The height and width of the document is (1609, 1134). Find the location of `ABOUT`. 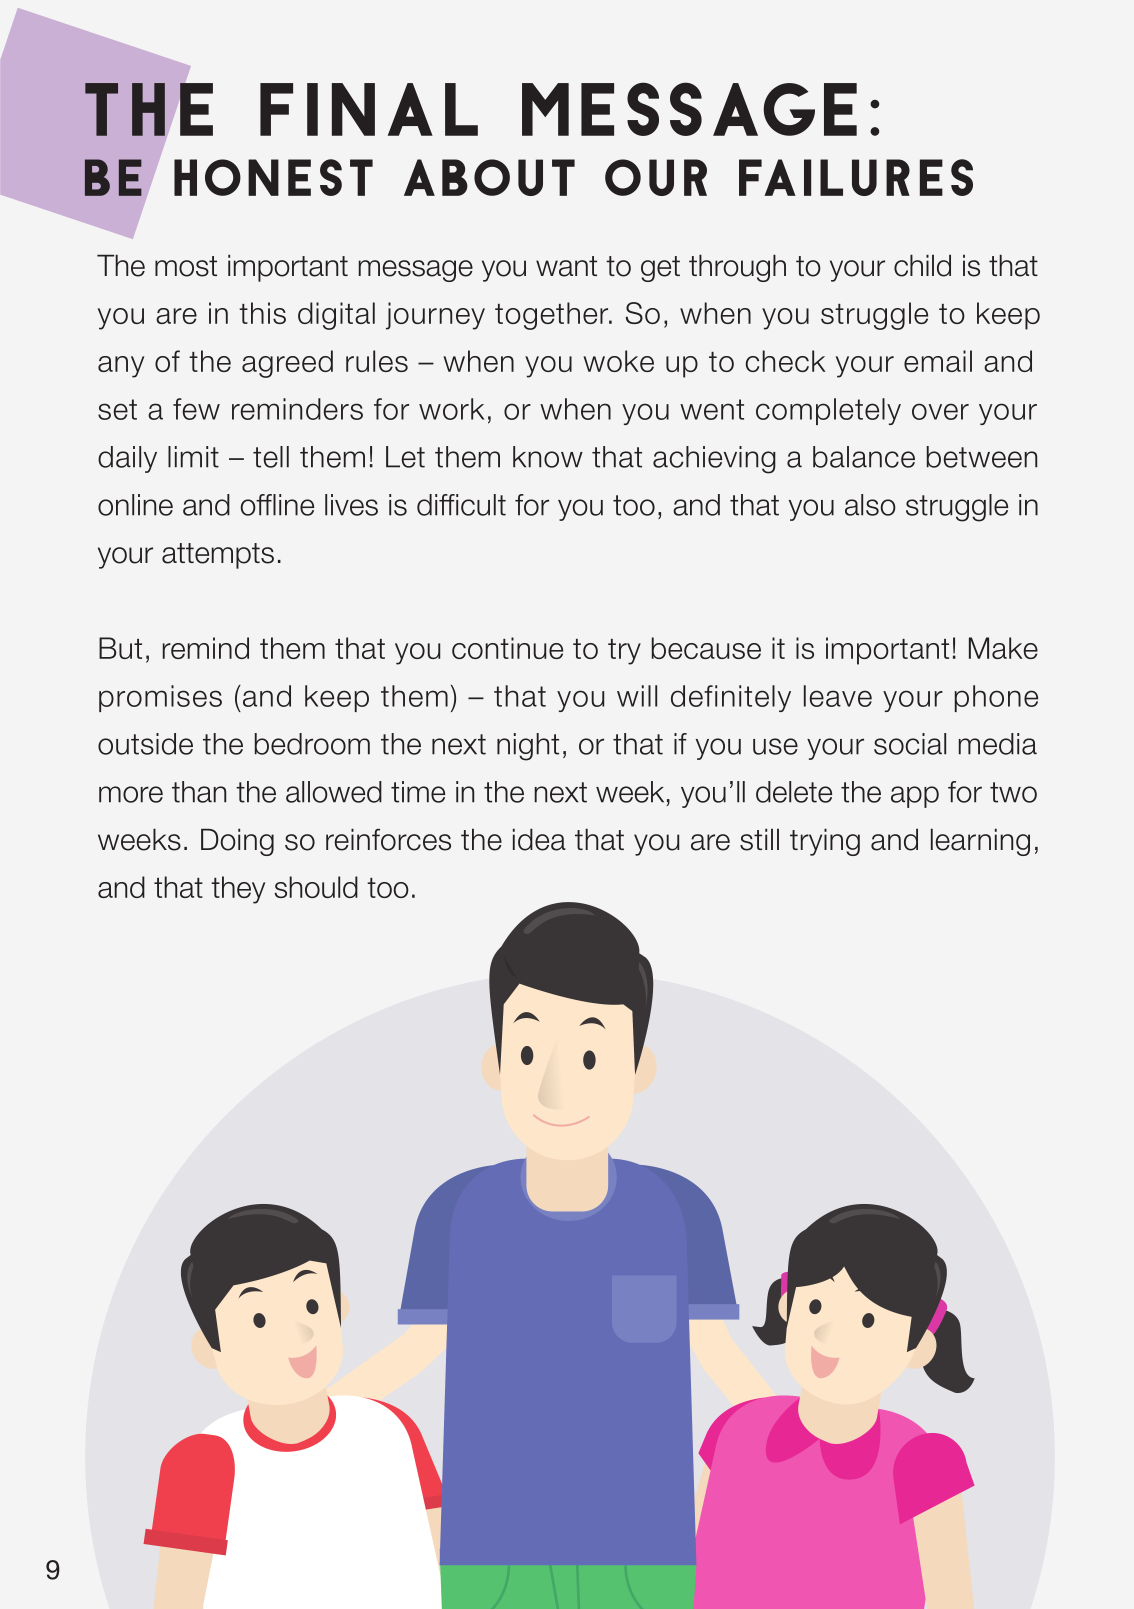

ABOUT is located at coordinates (489, 177).
